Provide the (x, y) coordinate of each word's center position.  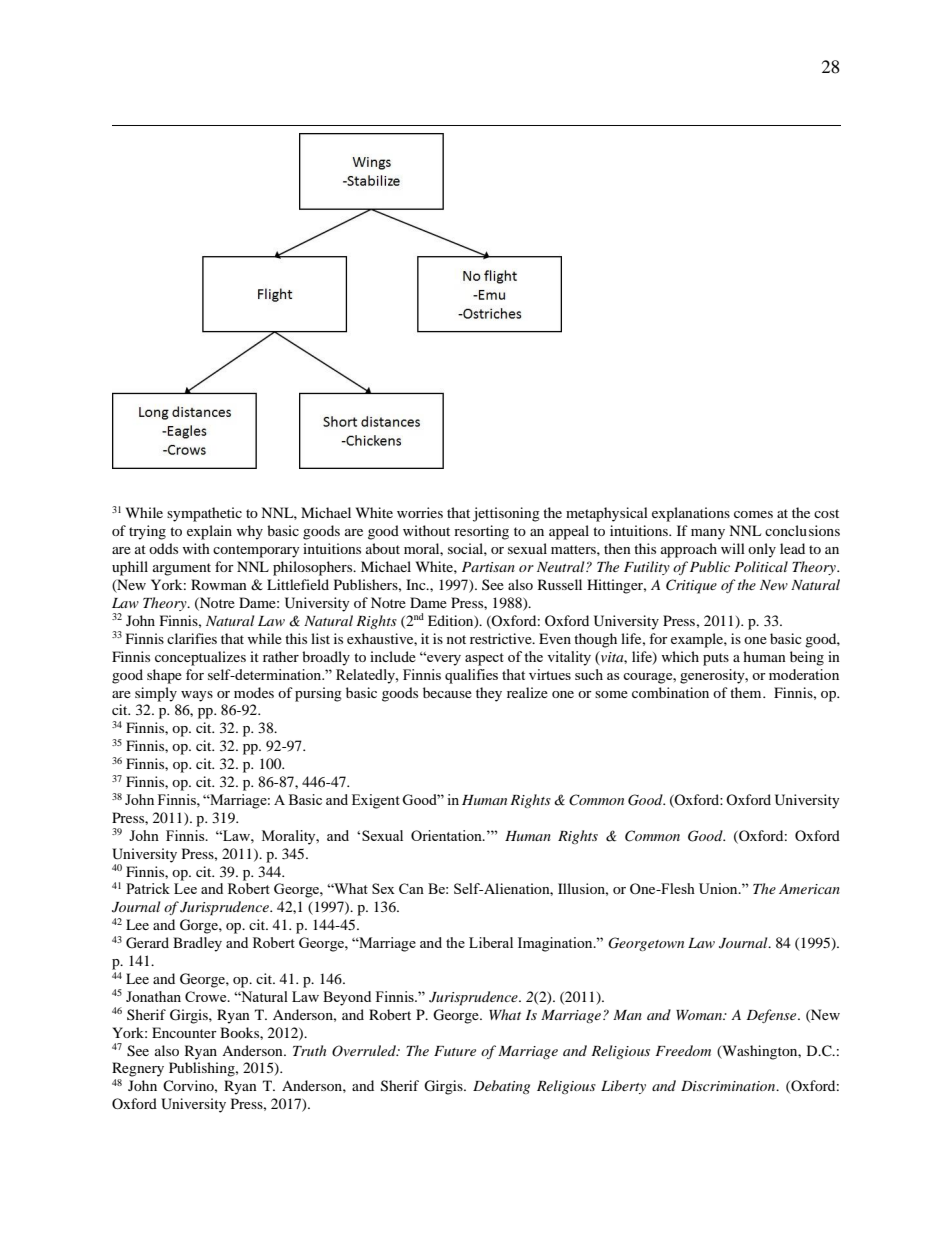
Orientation (447, 835)
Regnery (138, 1069)
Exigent (376, 801)
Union (719, 888)
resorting (481, 532)
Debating (501, 1087)
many (708, 534)
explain (209, 532)
